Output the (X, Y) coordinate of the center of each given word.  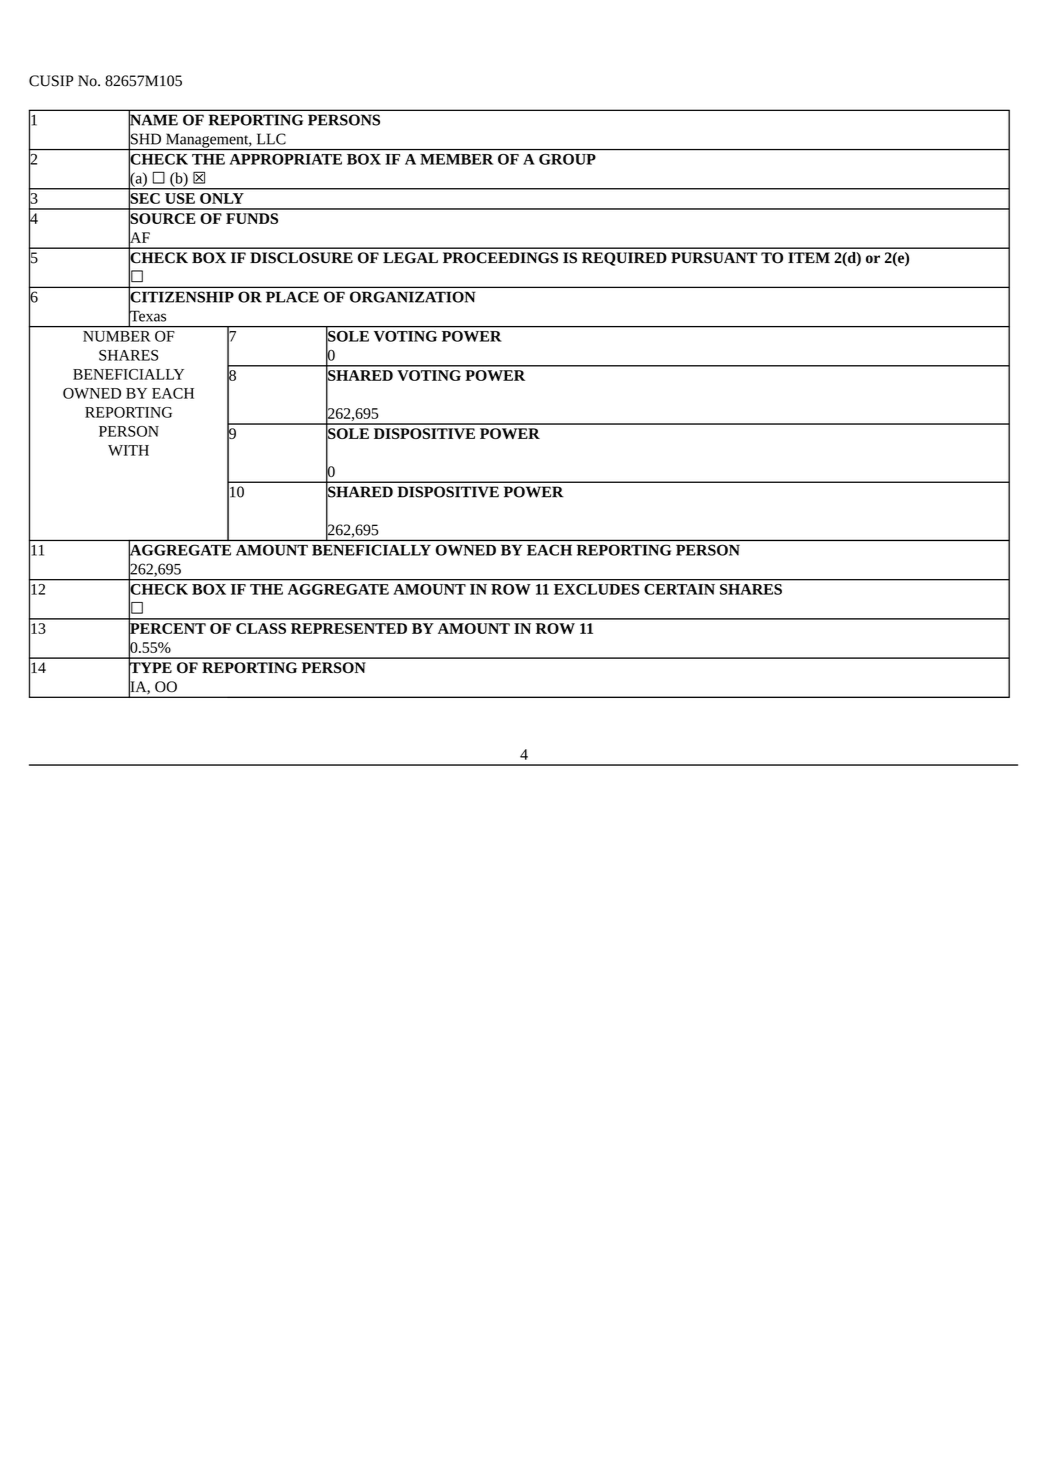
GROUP (567, 159)
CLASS (261, 628)
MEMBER (456, 159)
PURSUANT (714, 258)
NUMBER (116, 336)
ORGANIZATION (413, 297)
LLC (271, 139)
